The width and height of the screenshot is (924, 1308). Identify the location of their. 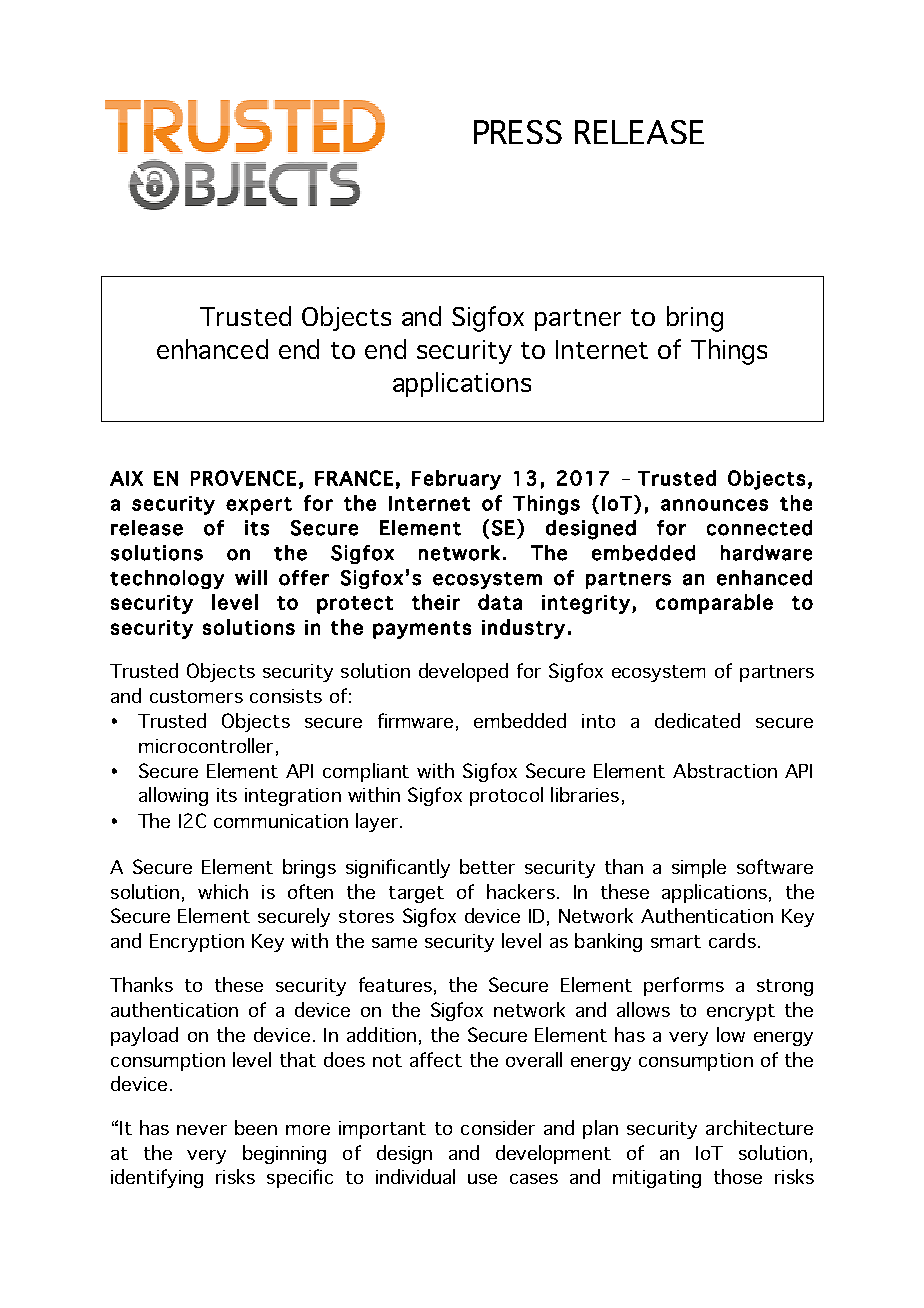
(436, 602).
